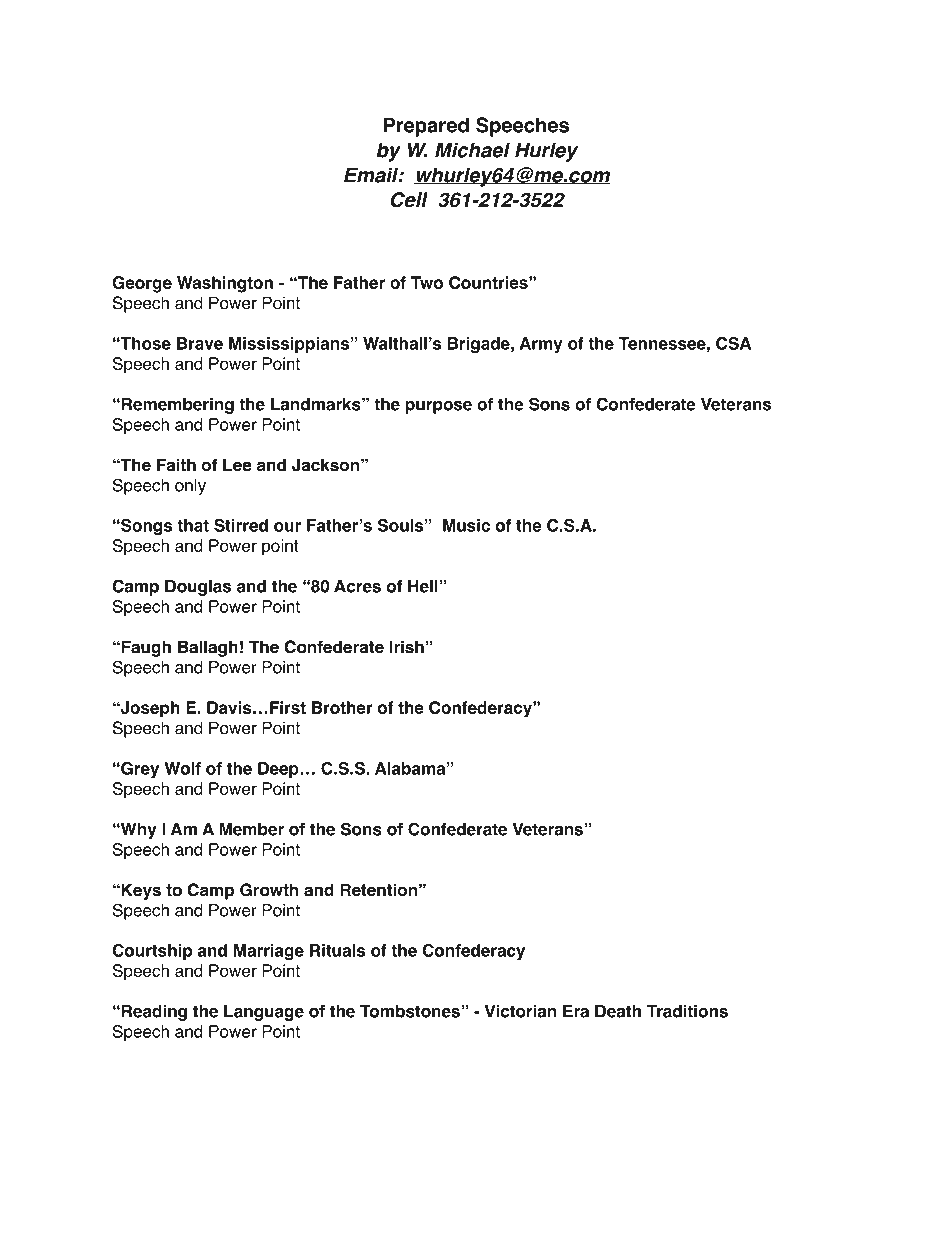 The height and width of the page is (1233, 952). What do you see at coordinates (426, 127) in the page?
I see `Prepared` at bounding box center [426, 127].
